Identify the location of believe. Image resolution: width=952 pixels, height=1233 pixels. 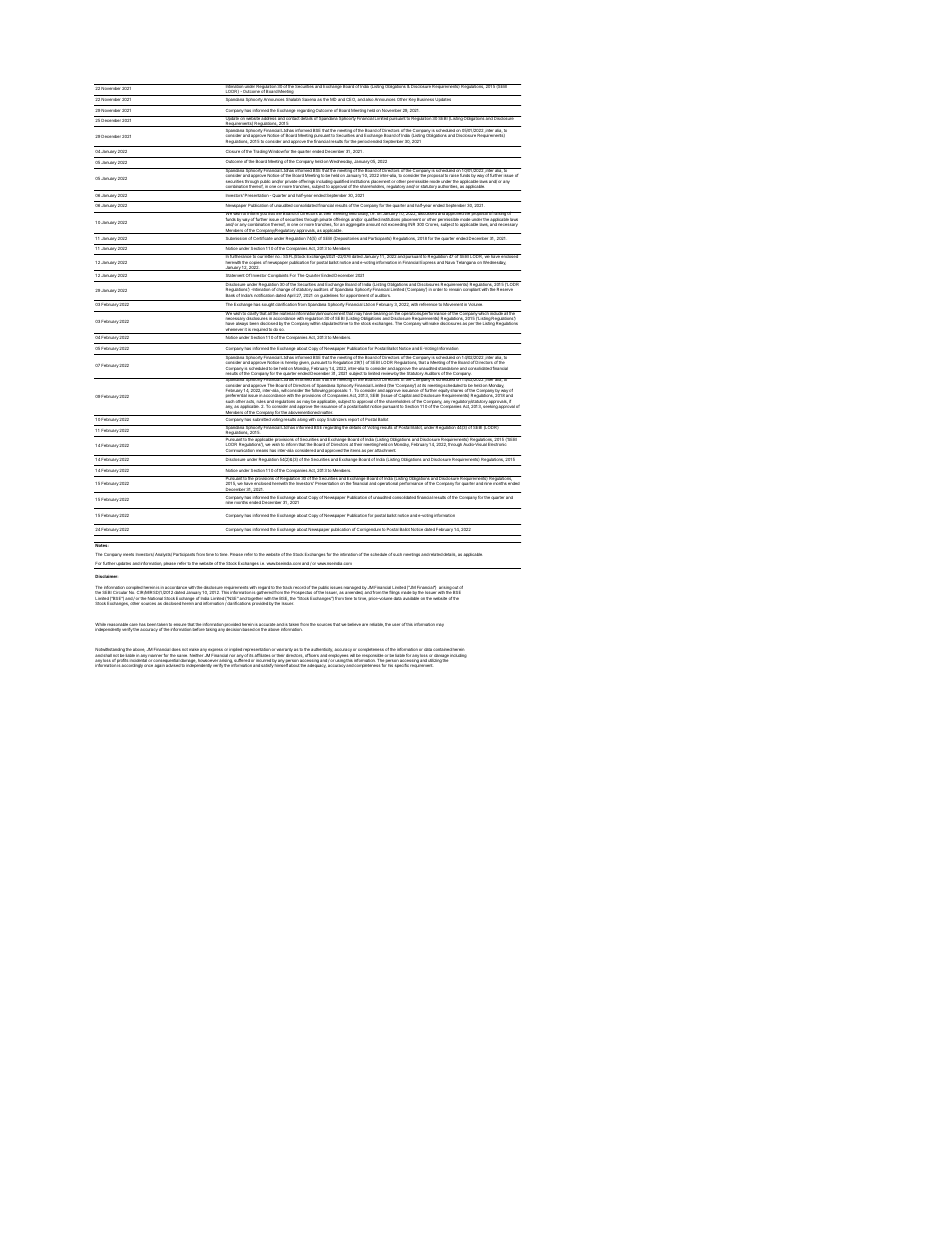
(354, 624).
